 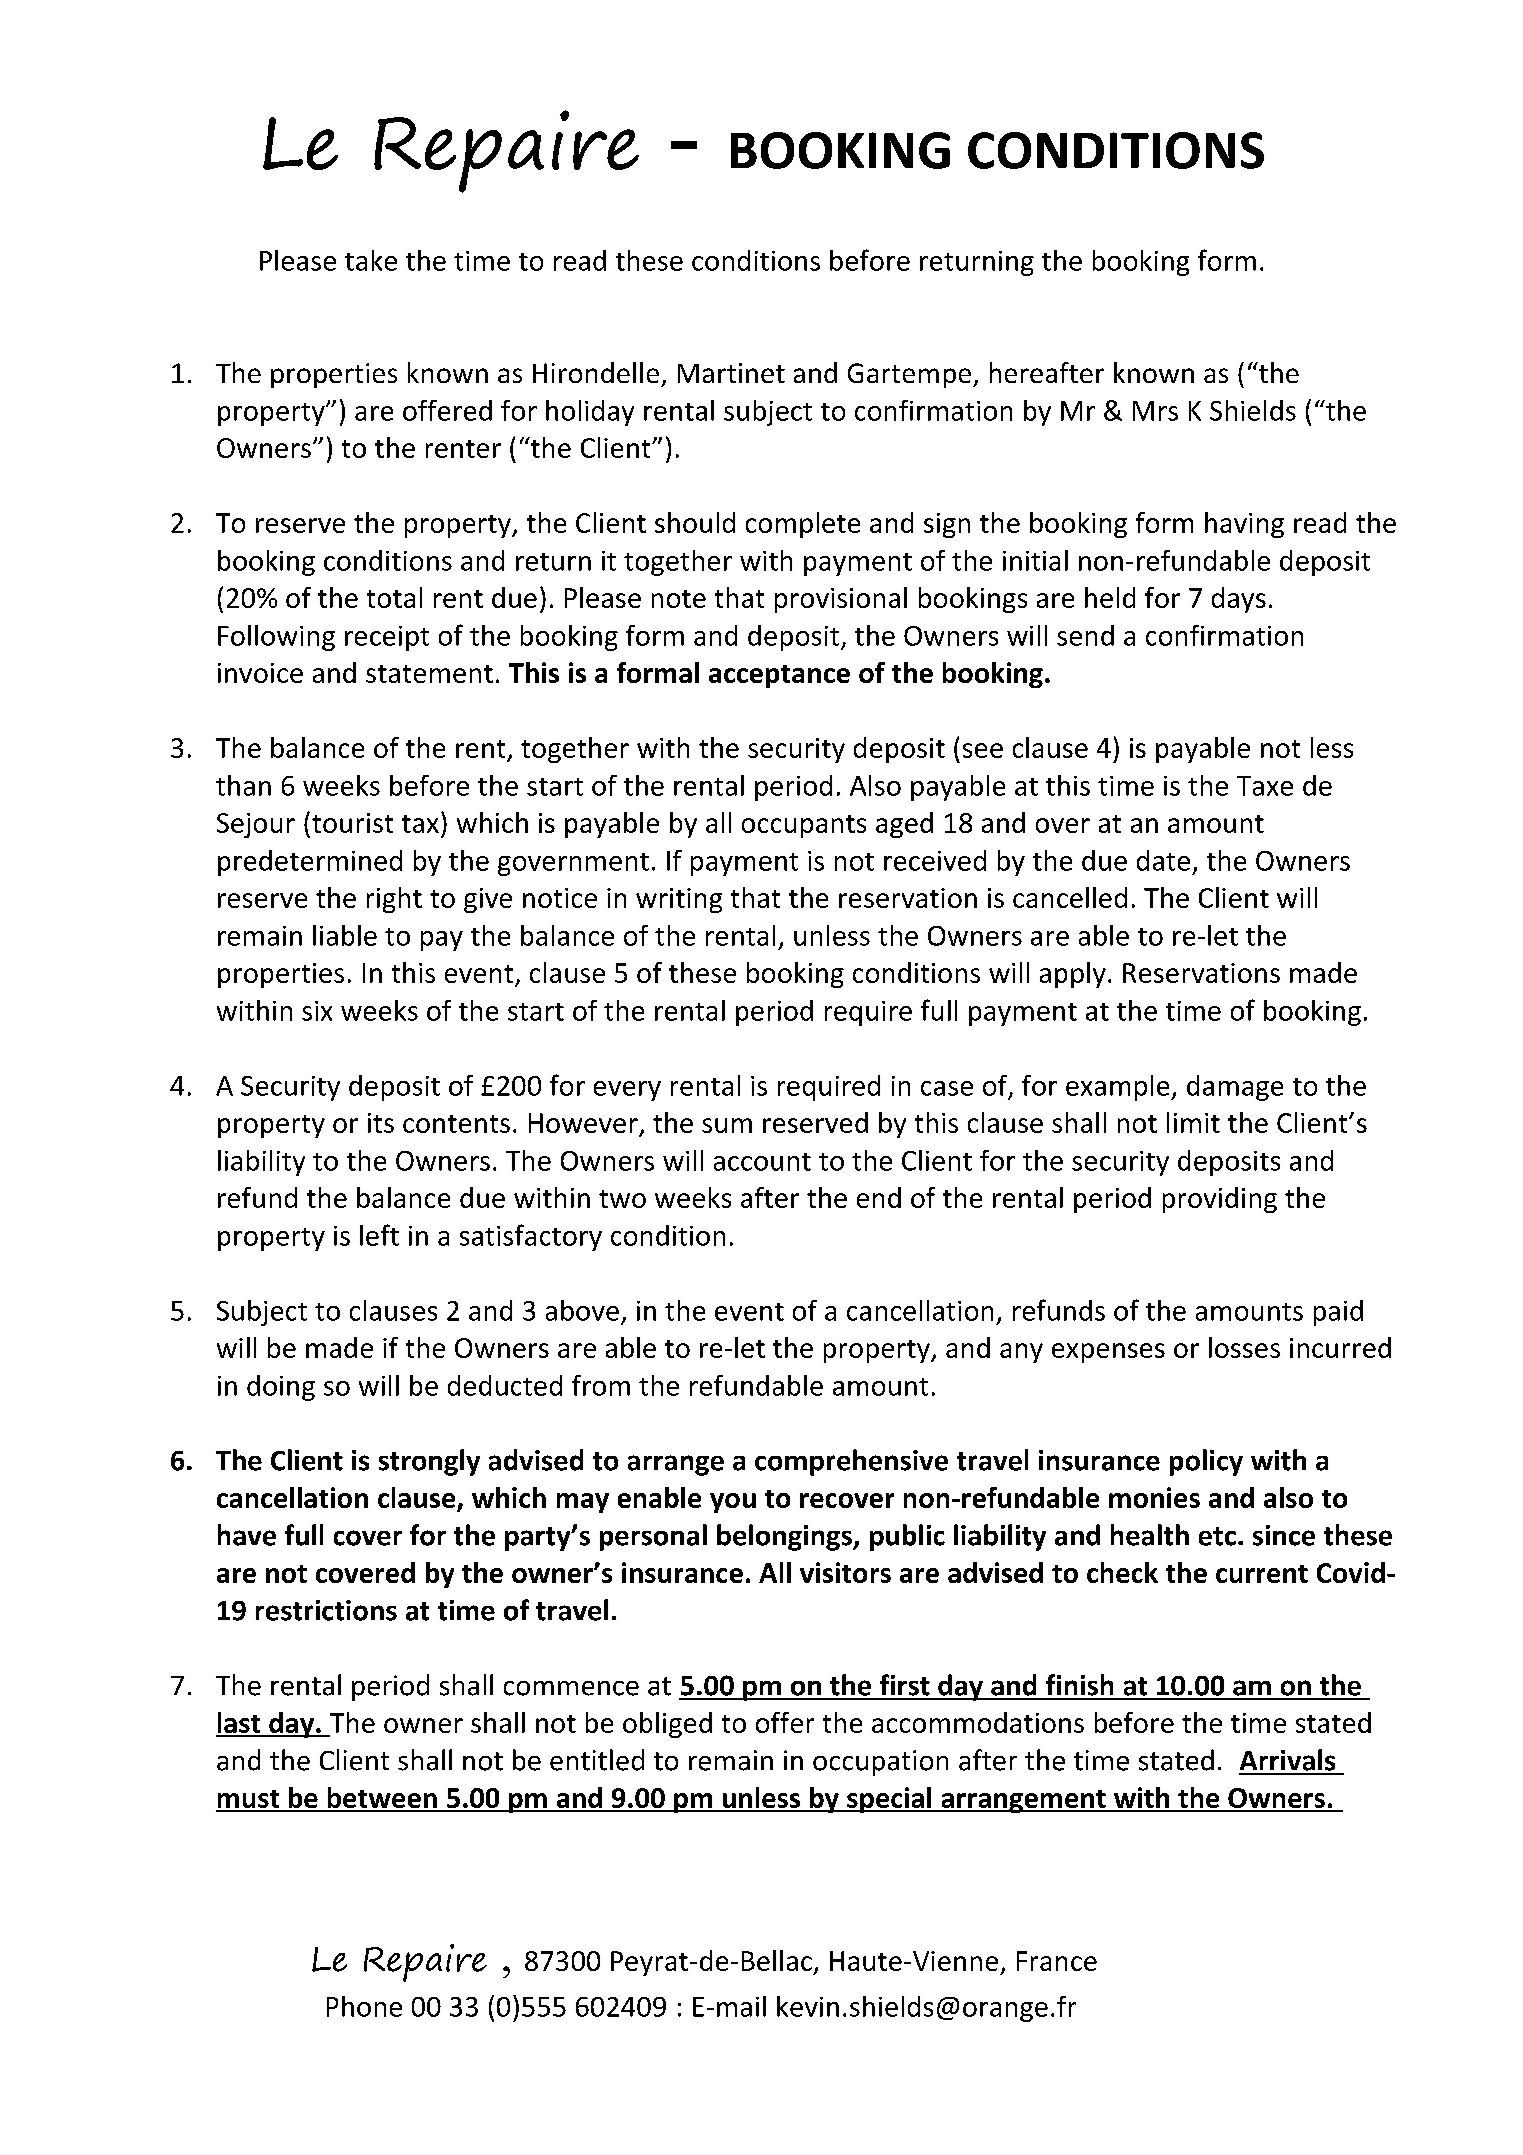 I want to click on holiday, so click(x=590, y=413).
